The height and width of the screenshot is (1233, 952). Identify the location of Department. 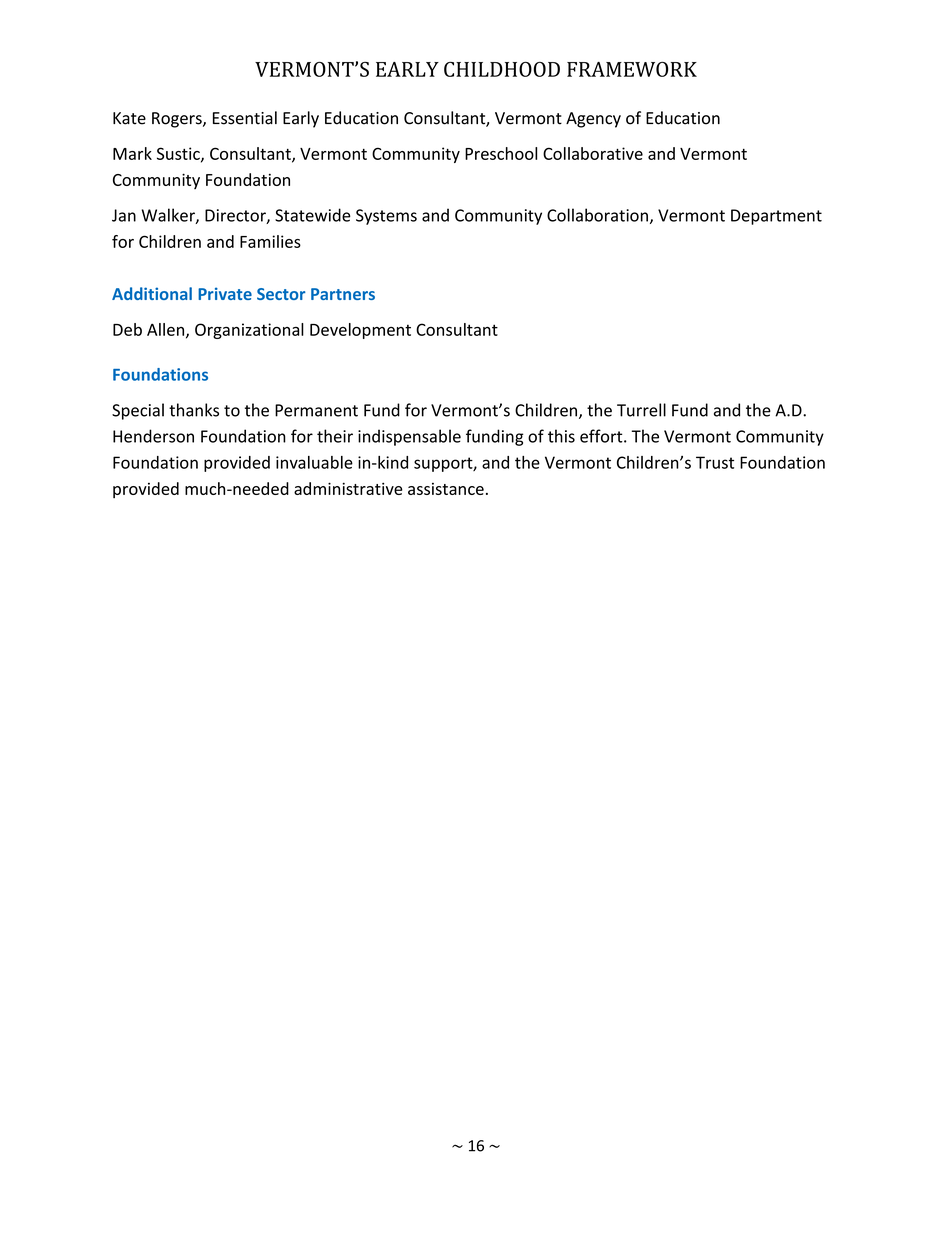
(776, 217).
